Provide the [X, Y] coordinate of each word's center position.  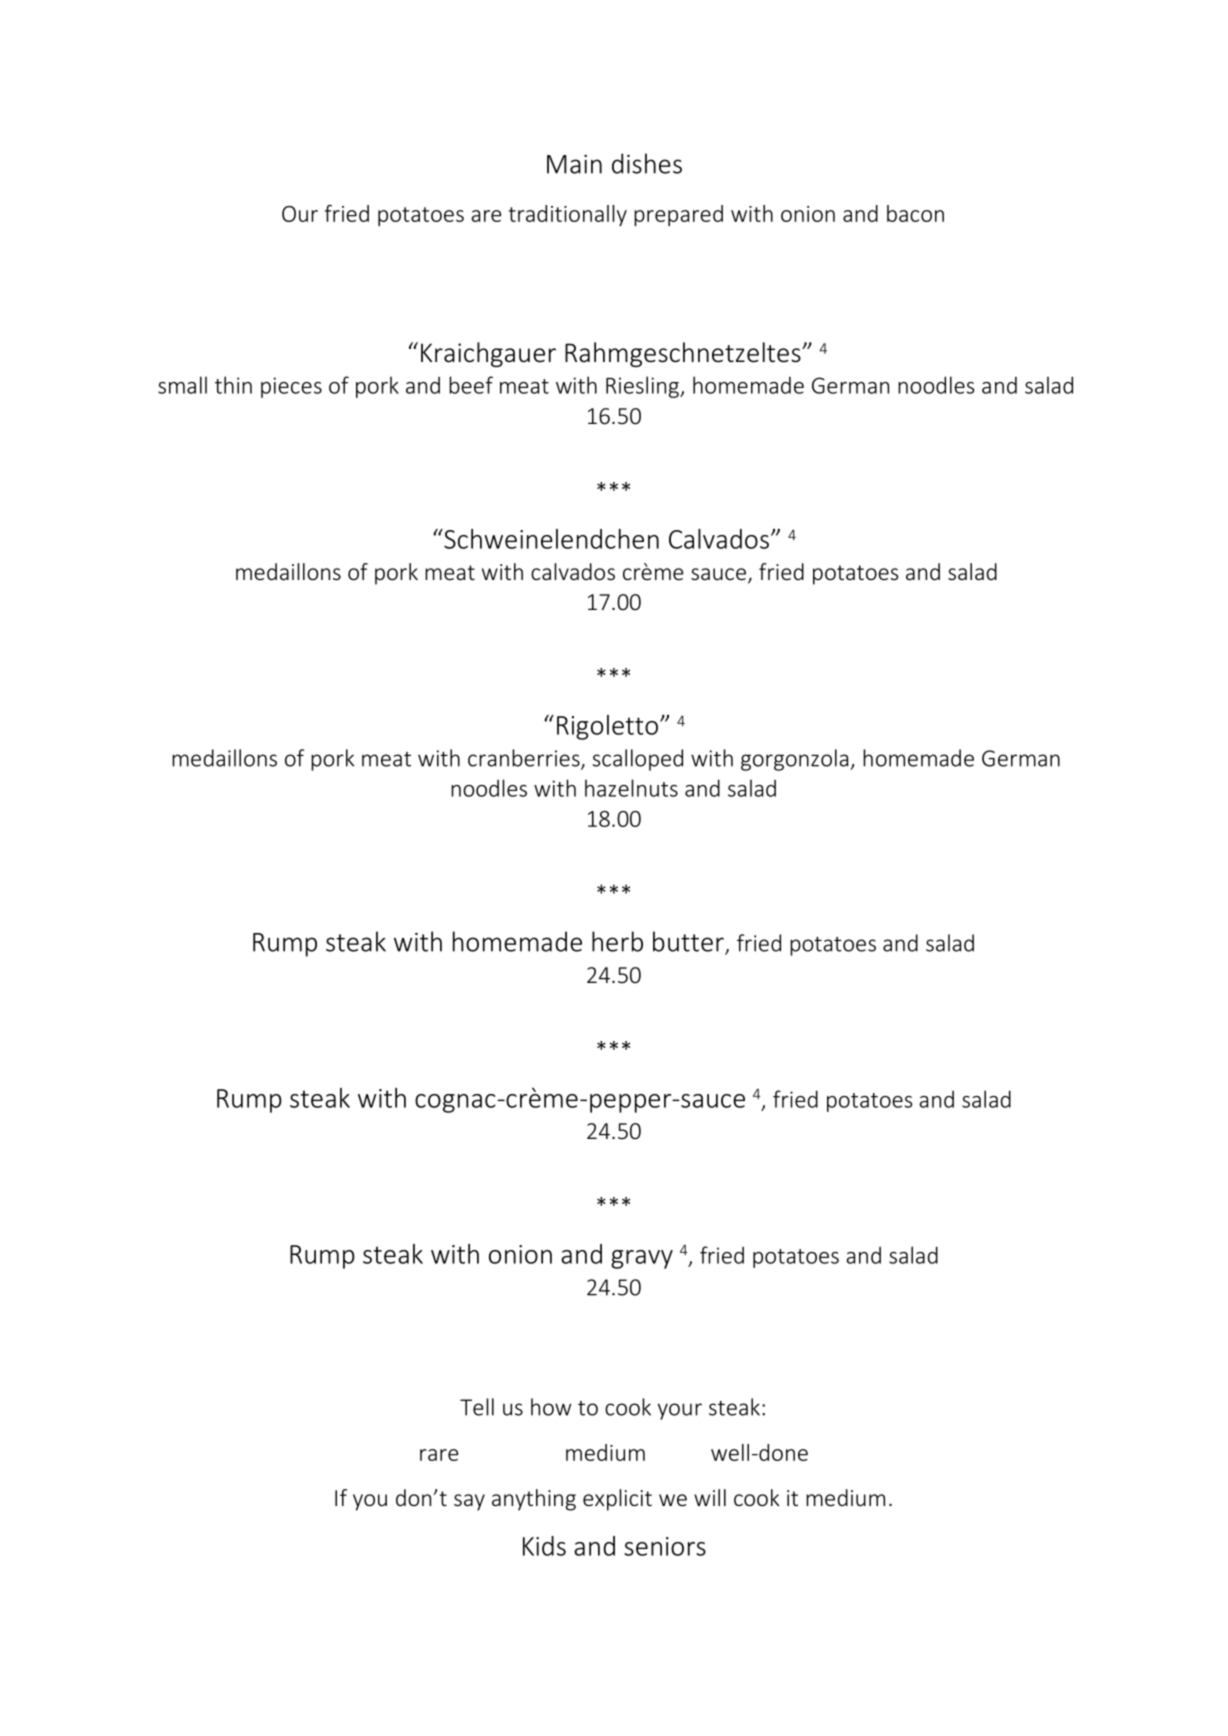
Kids [544, 1546]
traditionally [568, 215]
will [710, 1497]
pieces [291, 387]
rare [439, 1455]
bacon [915, 213]
